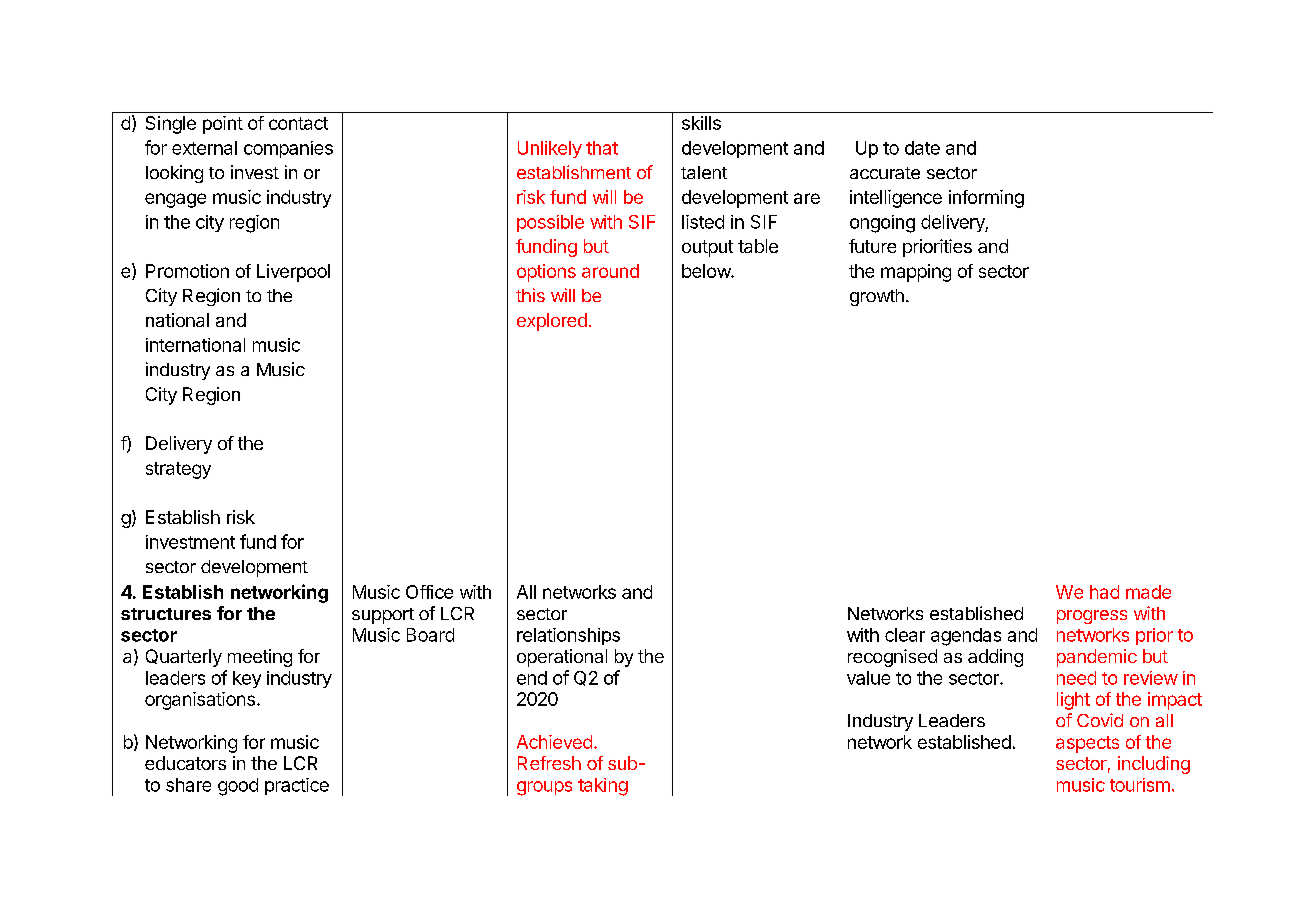 This page has height=924, width=1308. I want to click on had, so click(1104, 592).
